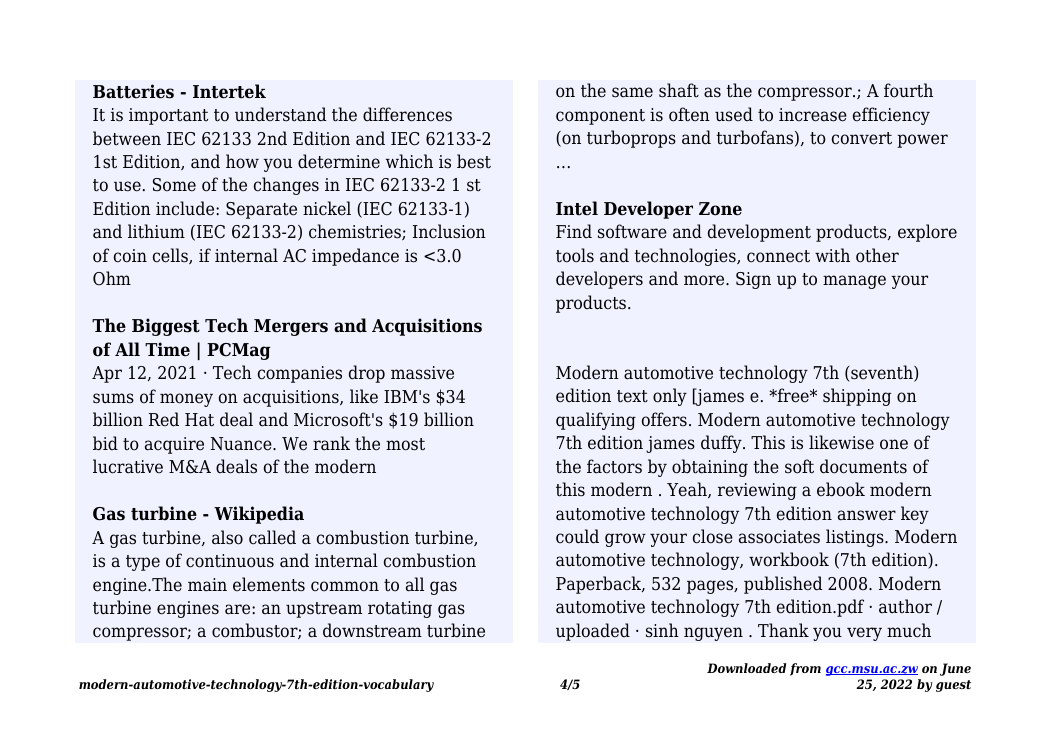 The width and height of the screenshot is (1051, 741). I want to click on shipping, so click(857, 397).
